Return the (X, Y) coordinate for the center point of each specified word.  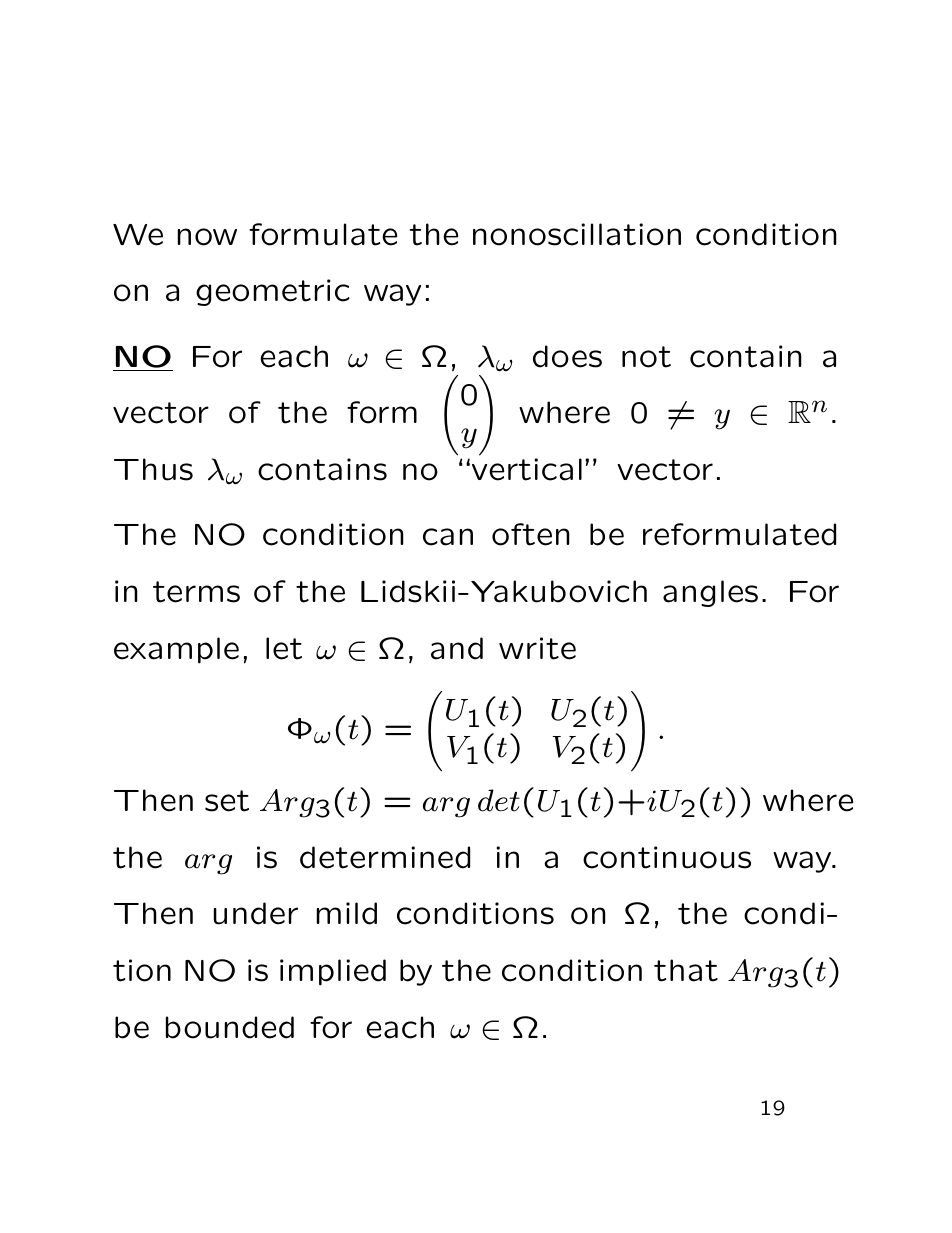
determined (385, 857)
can (448, 537)
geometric (273, 292)
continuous (667, 857)
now (207, 237)
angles (710, 593)
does (567, 356)
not (646, 357)
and (457, 648)
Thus (153, 469)
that (686, 970)
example (176, 650)
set (227, 801)
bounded (230, 1027)
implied (333, 972)
